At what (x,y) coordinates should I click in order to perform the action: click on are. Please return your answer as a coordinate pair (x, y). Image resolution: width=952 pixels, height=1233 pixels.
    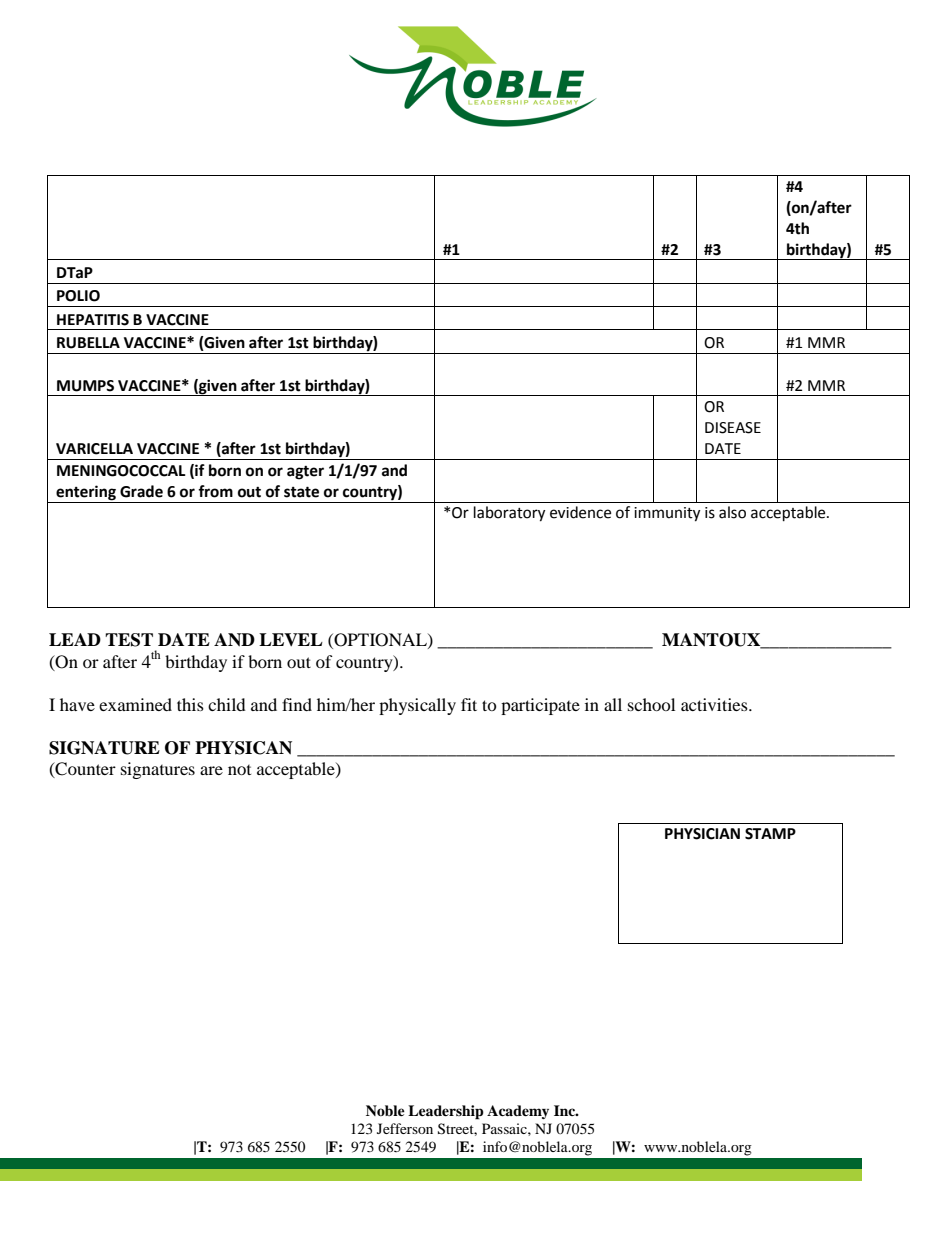
    Looking at the image, I should click on (211, 770).
